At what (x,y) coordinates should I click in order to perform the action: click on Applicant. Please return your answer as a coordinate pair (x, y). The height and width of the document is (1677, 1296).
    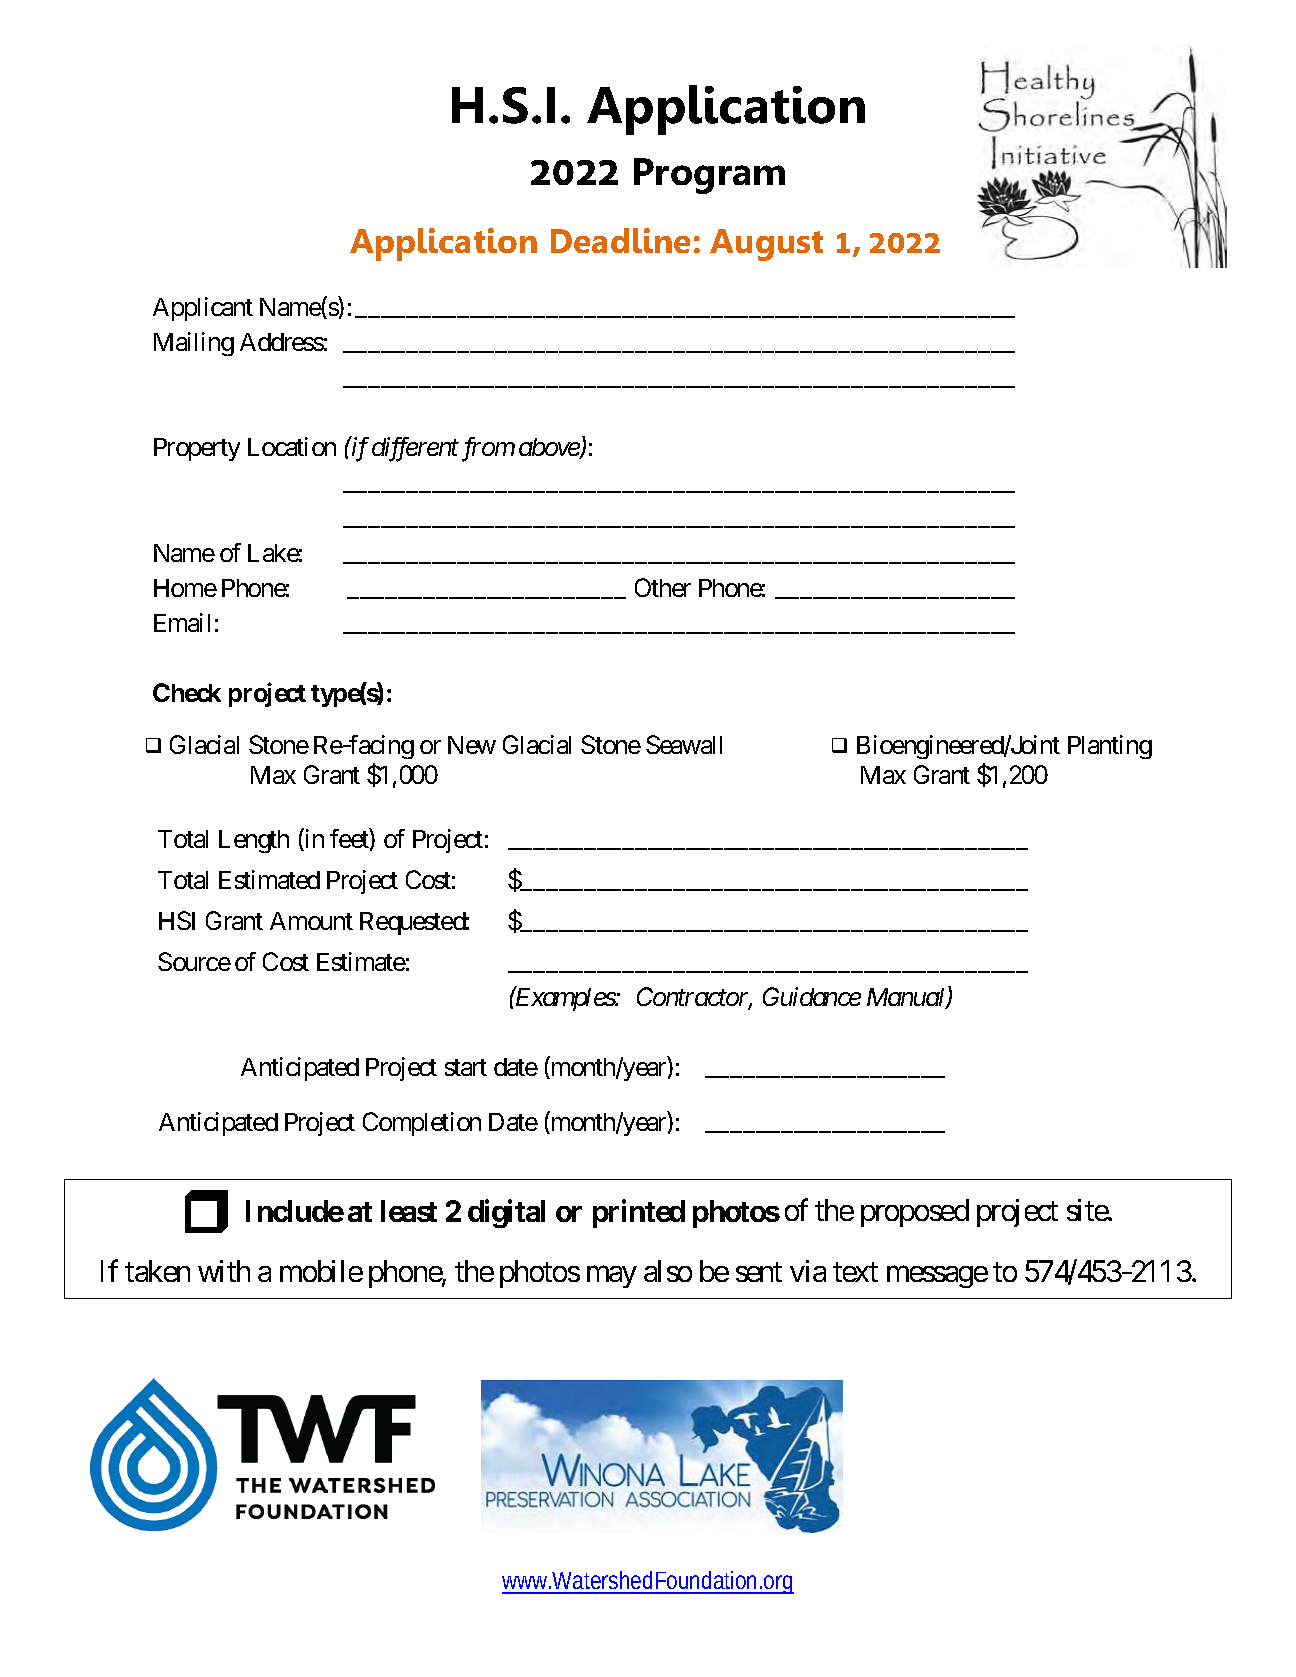
    Looking at the image, I should click on (203, 309).
